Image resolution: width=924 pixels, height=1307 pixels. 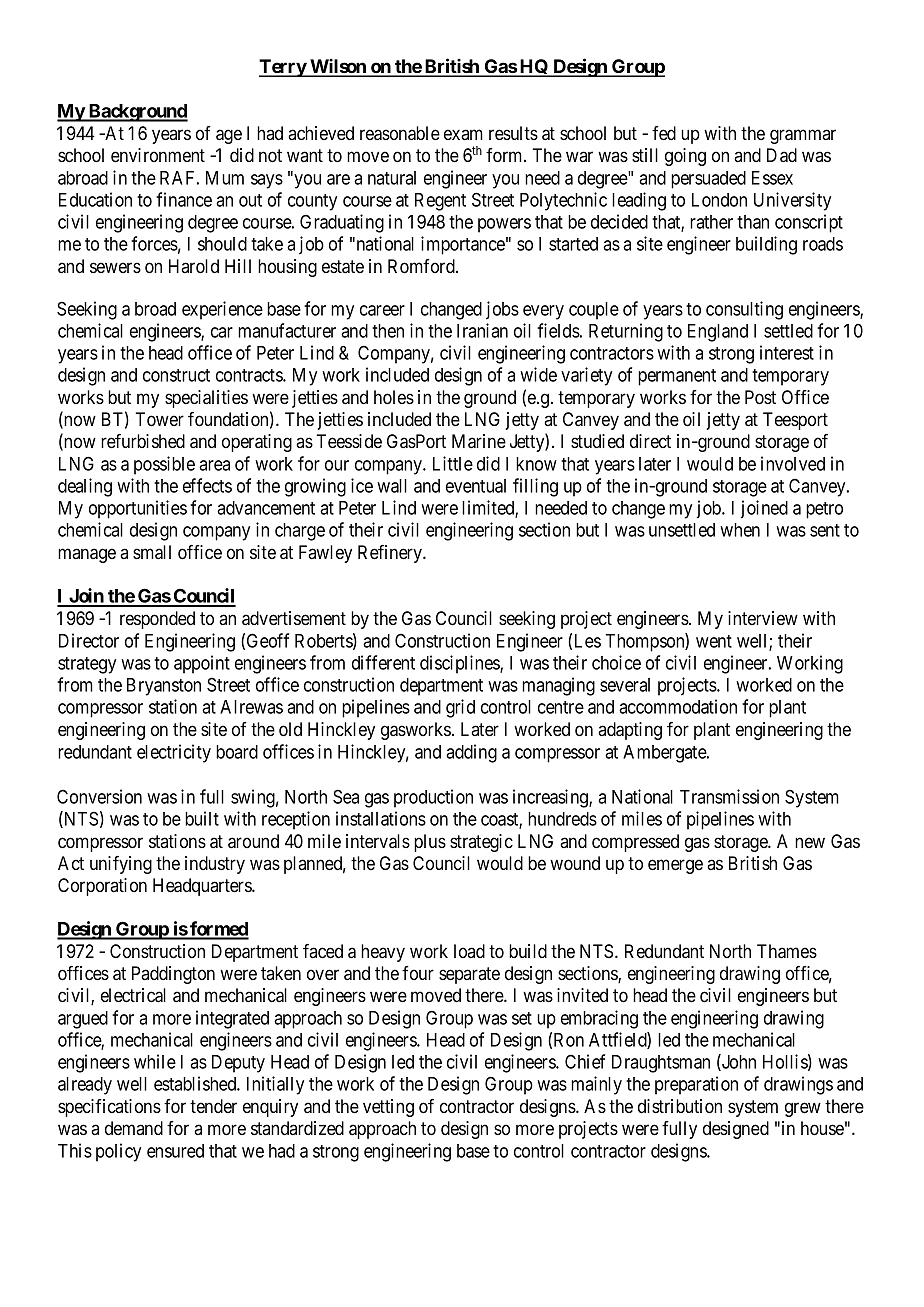 What do you see at coordinates (763, 618) in the page?
I see `interview` at bounding box center [763, 618].
